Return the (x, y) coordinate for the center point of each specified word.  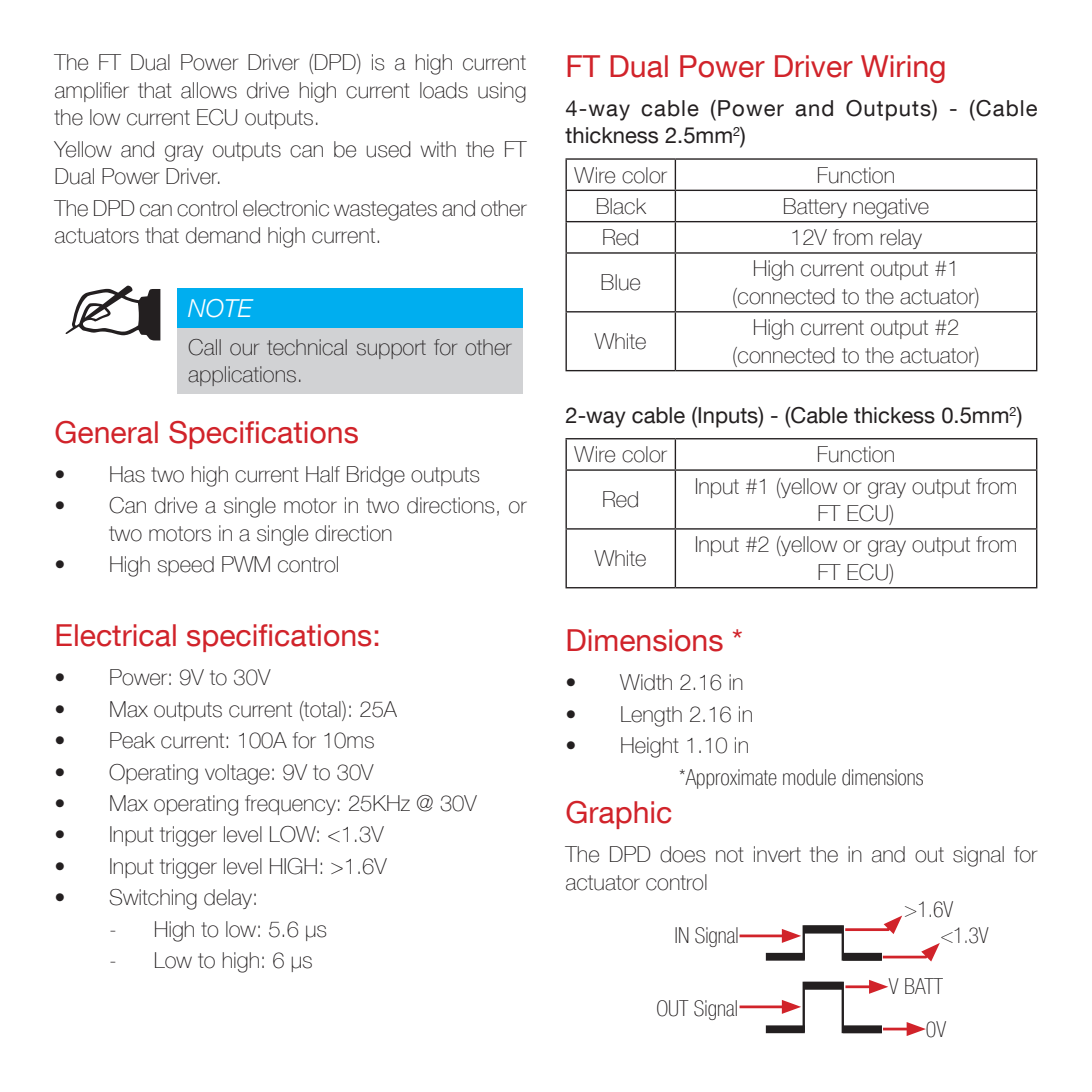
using (502, 92)
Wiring (903, 69)
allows (209, 90)
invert (777, 854)
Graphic (618, 815)
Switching (153, 899)
